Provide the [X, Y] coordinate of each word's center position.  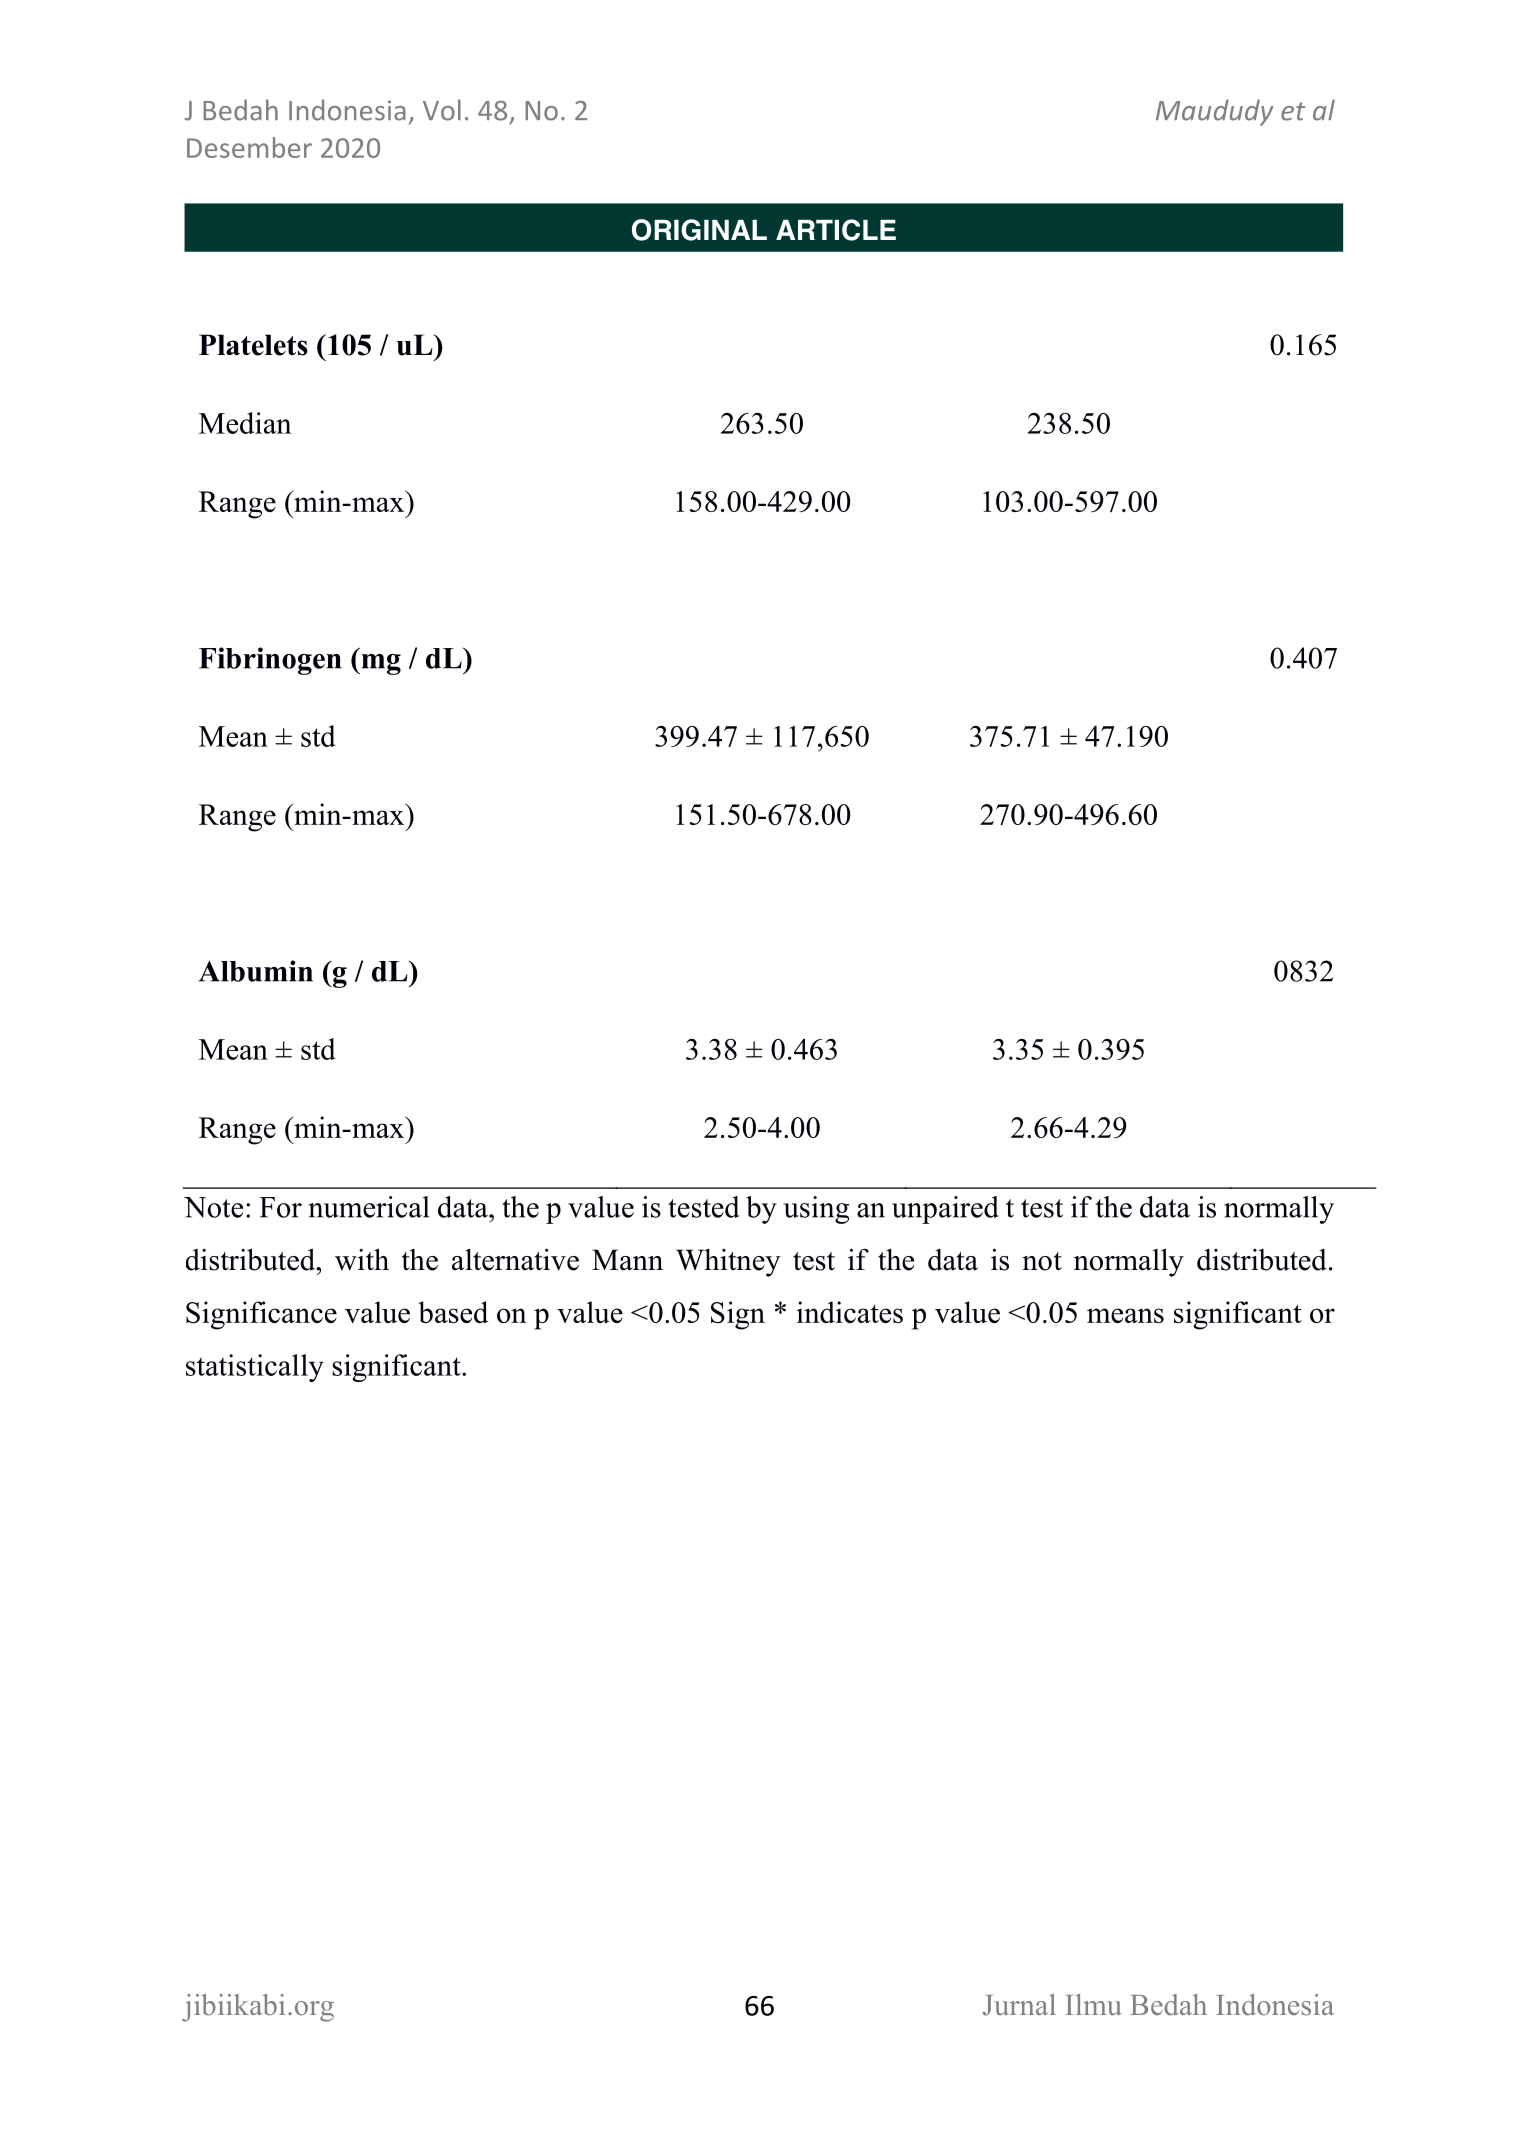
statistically [255, 1368]
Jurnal [1019, 2005]
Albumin [255, 971]
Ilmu [1093, 2005]
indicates [850, 1312]
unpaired [945, 1210]
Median [245, 423]
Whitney [728, 1263]
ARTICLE [836, 230]
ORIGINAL [699, 230]
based [453, 1312]
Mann [627, 1260]
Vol [442, 110]
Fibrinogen [270, 661]
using [816, 1210]
